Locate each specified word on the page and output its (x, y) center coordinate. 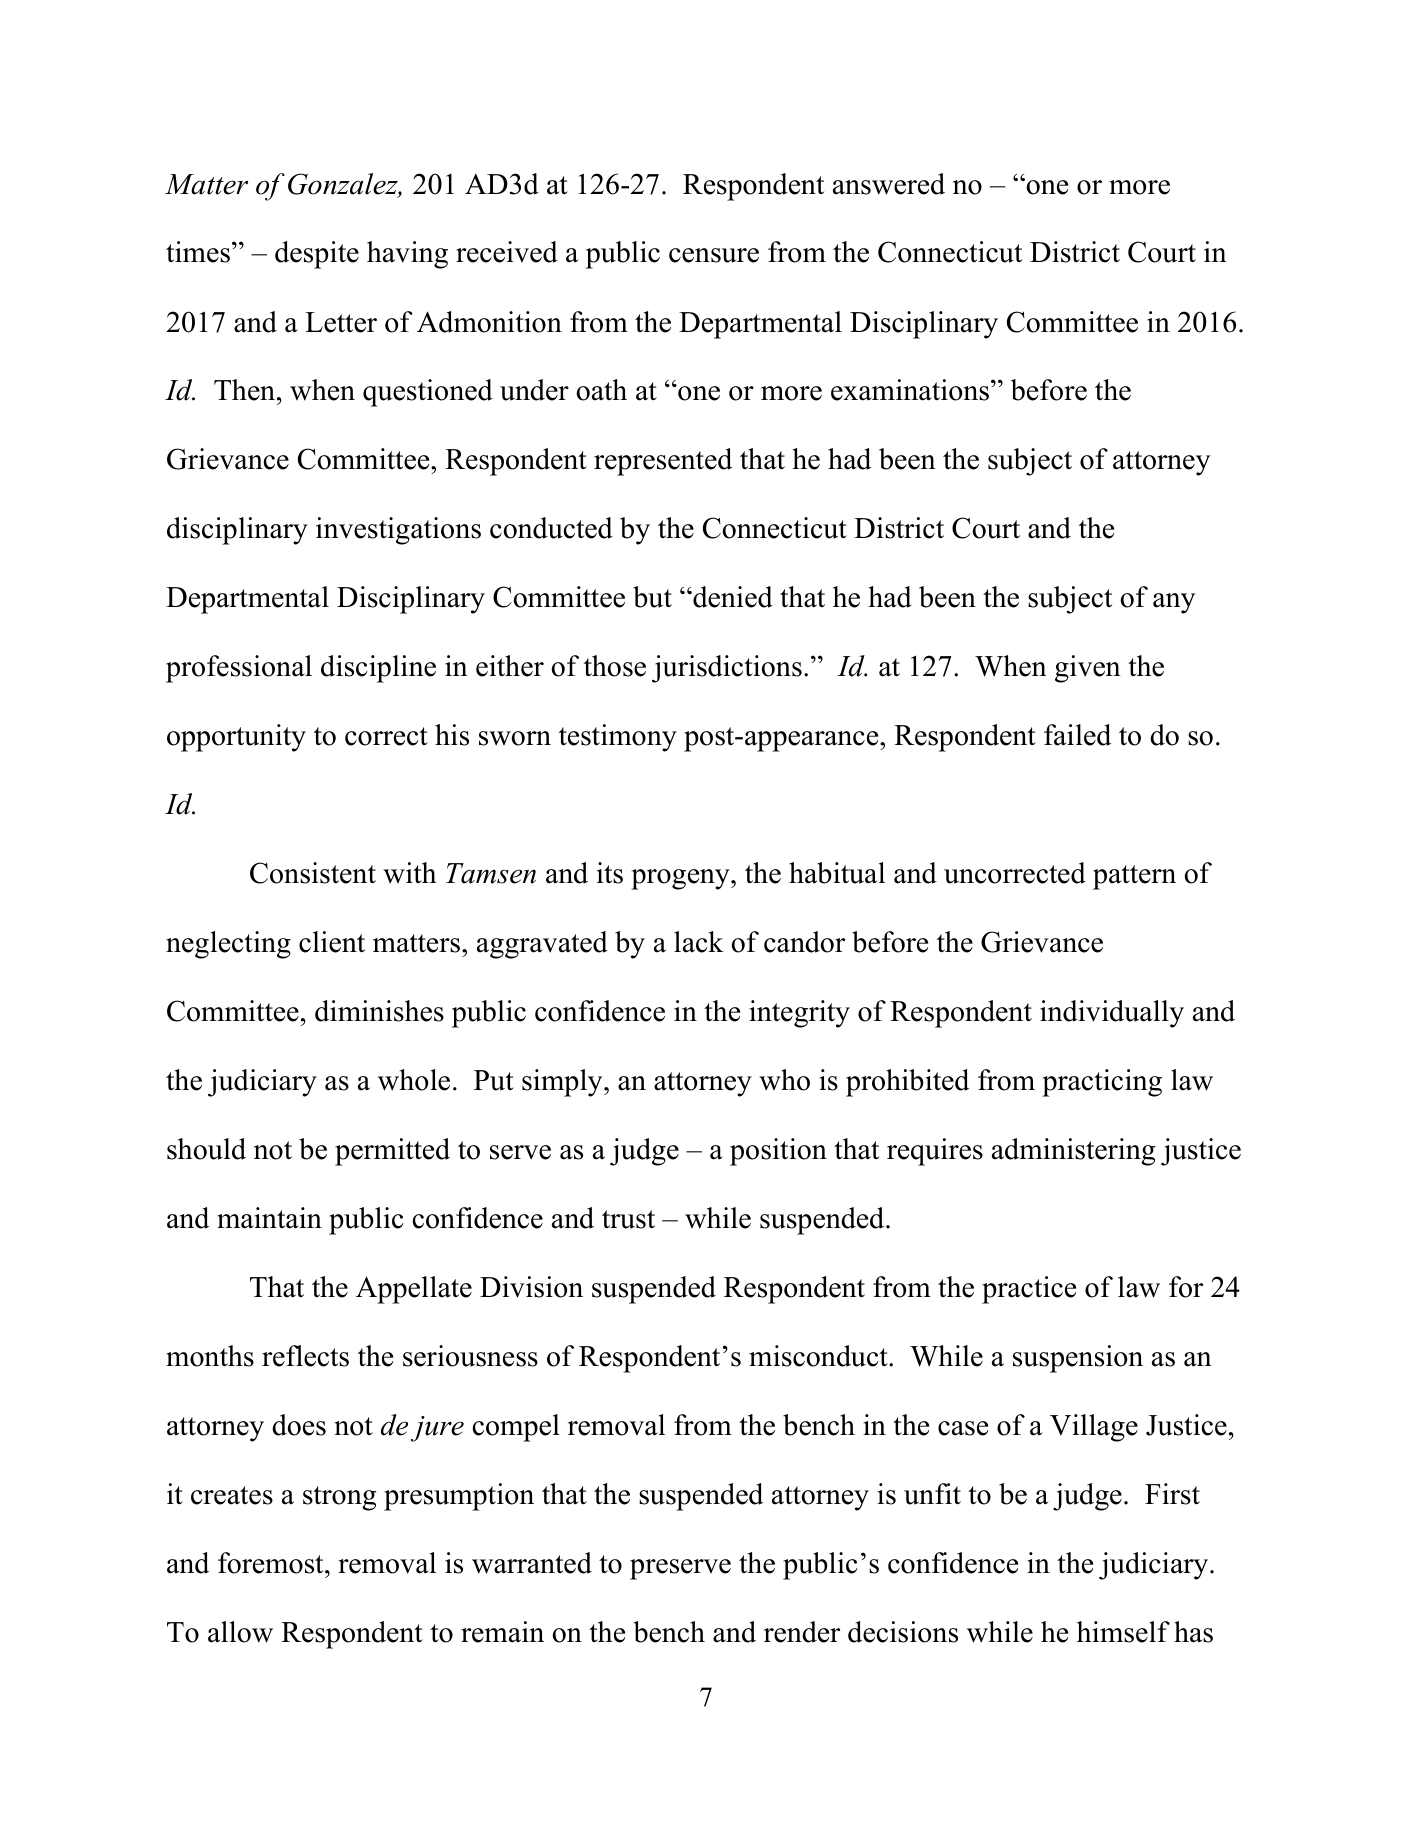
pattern (1134, 877)
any (1174, 603)
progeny (681, 879)
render (802, 1632)
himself (1123, 1632)
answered (889, 184)
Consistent (313, 873)
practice (1029, 1290)
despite (317, 255)
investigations (398, 531)
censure (714, 255)
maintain (269, 1218)
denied (732, 597)
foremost (272, 1563)
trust (628, 1219)
